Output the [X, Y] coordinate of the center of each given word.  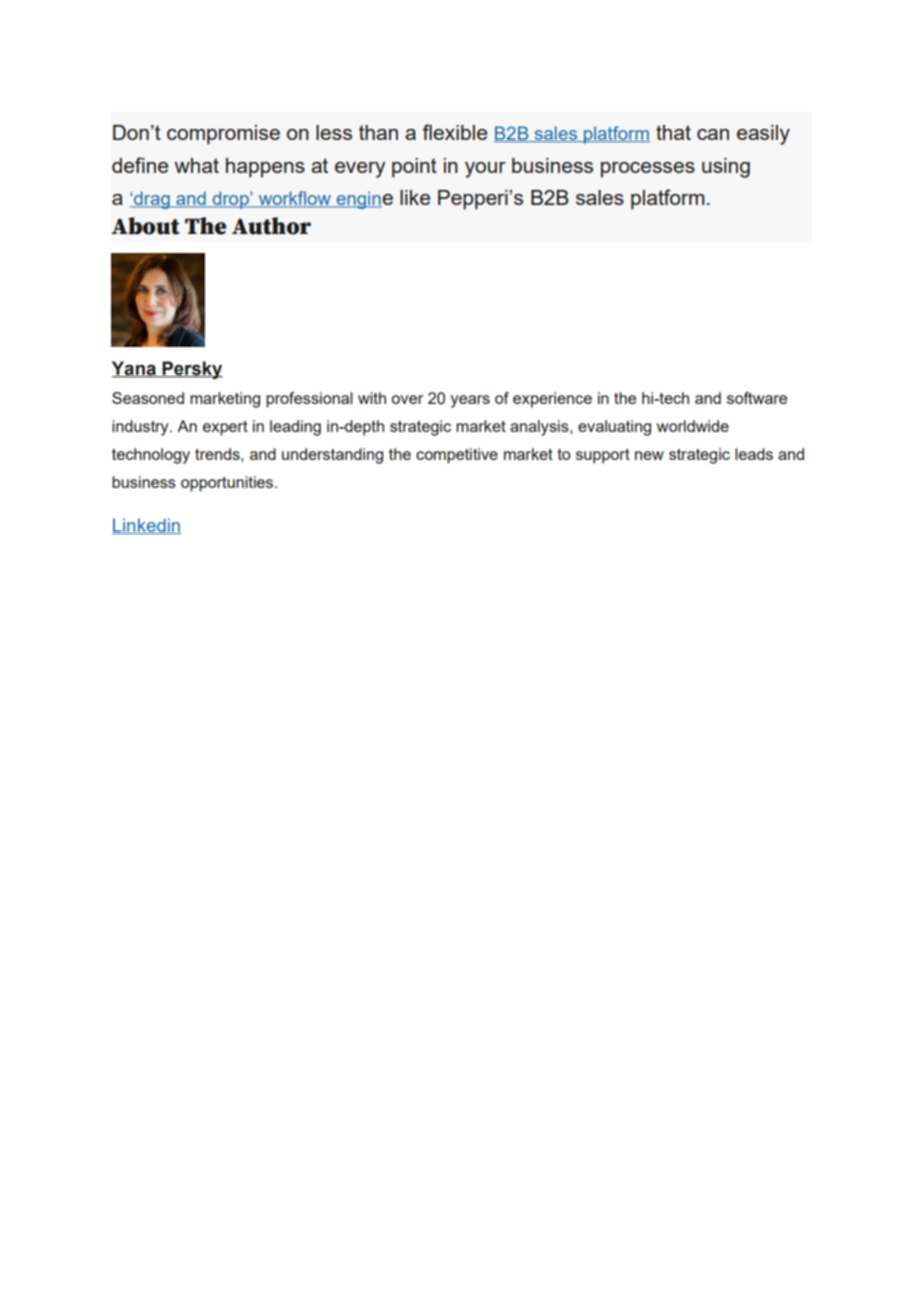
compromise [223, 135]
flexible [454, 132]
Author [271, 226]
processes [648, 170]
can [713, 134]
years [470, 401]
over [407, 399]
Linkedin [146, 526]
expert [225, 428]
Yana [135, 369]
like [415, 197]
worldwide [693, 426]
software [757, 398]
